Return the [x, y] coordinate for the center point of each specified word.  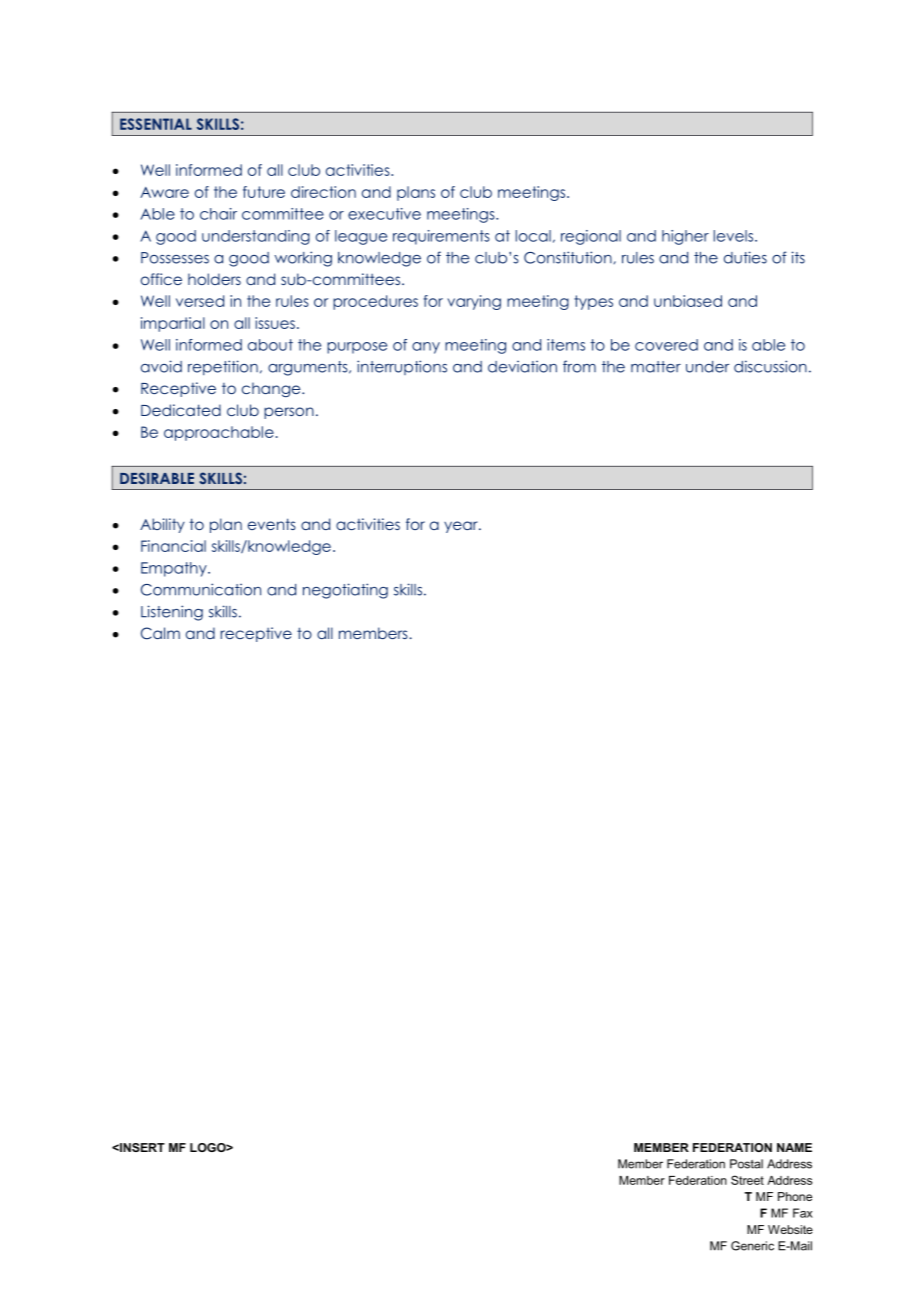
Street [747, 1180]
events [272, 524]
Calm [160, 633]
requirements [441, 237]
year [462, 527]
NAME [794, 1147]
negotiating [345, 591]
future [264, 192]
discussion [770, 366]
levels [735, 236]
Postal [746, 1164]
